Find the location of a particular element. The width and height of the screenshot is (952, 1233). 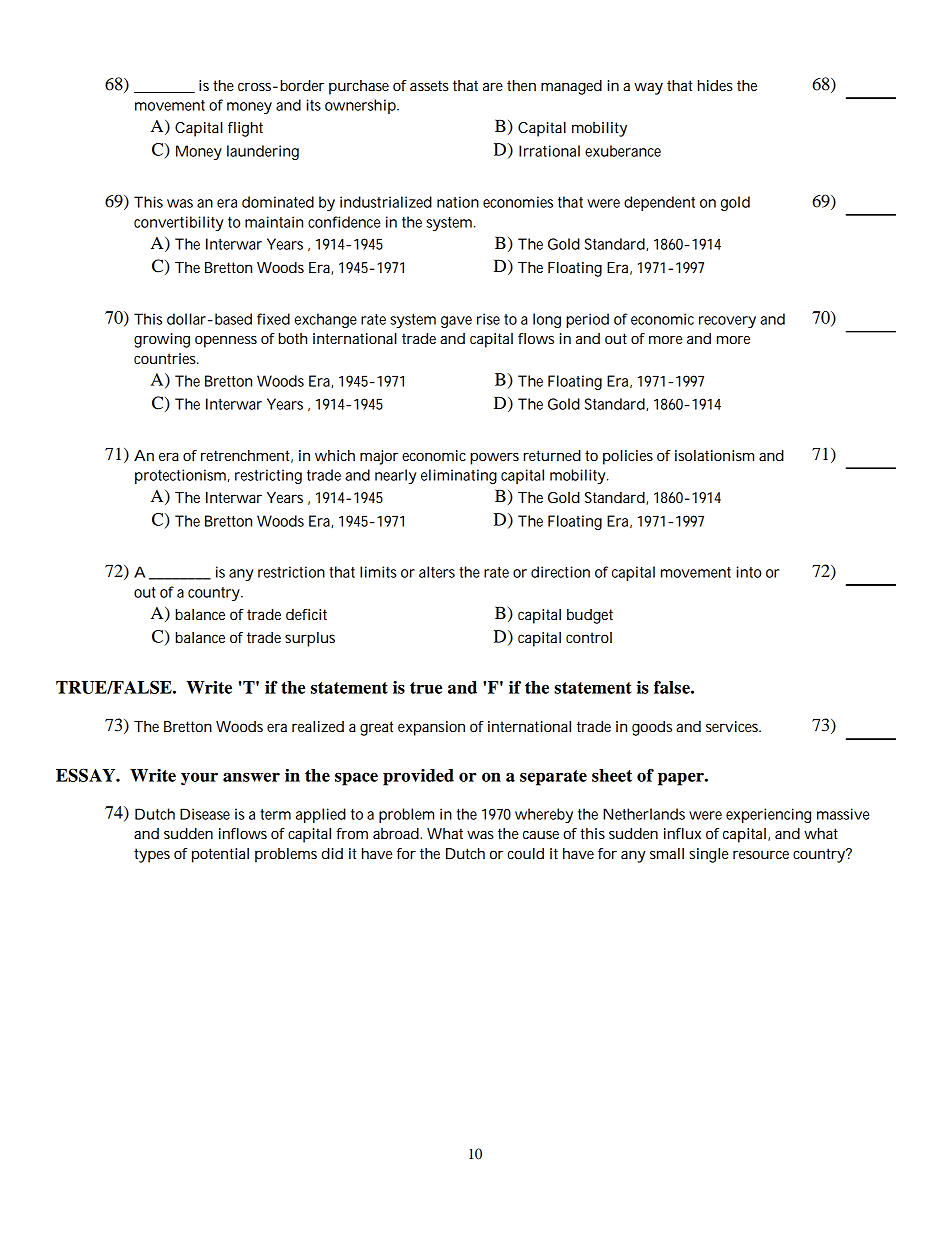

experiencing is located at coordinates (768, 815).
